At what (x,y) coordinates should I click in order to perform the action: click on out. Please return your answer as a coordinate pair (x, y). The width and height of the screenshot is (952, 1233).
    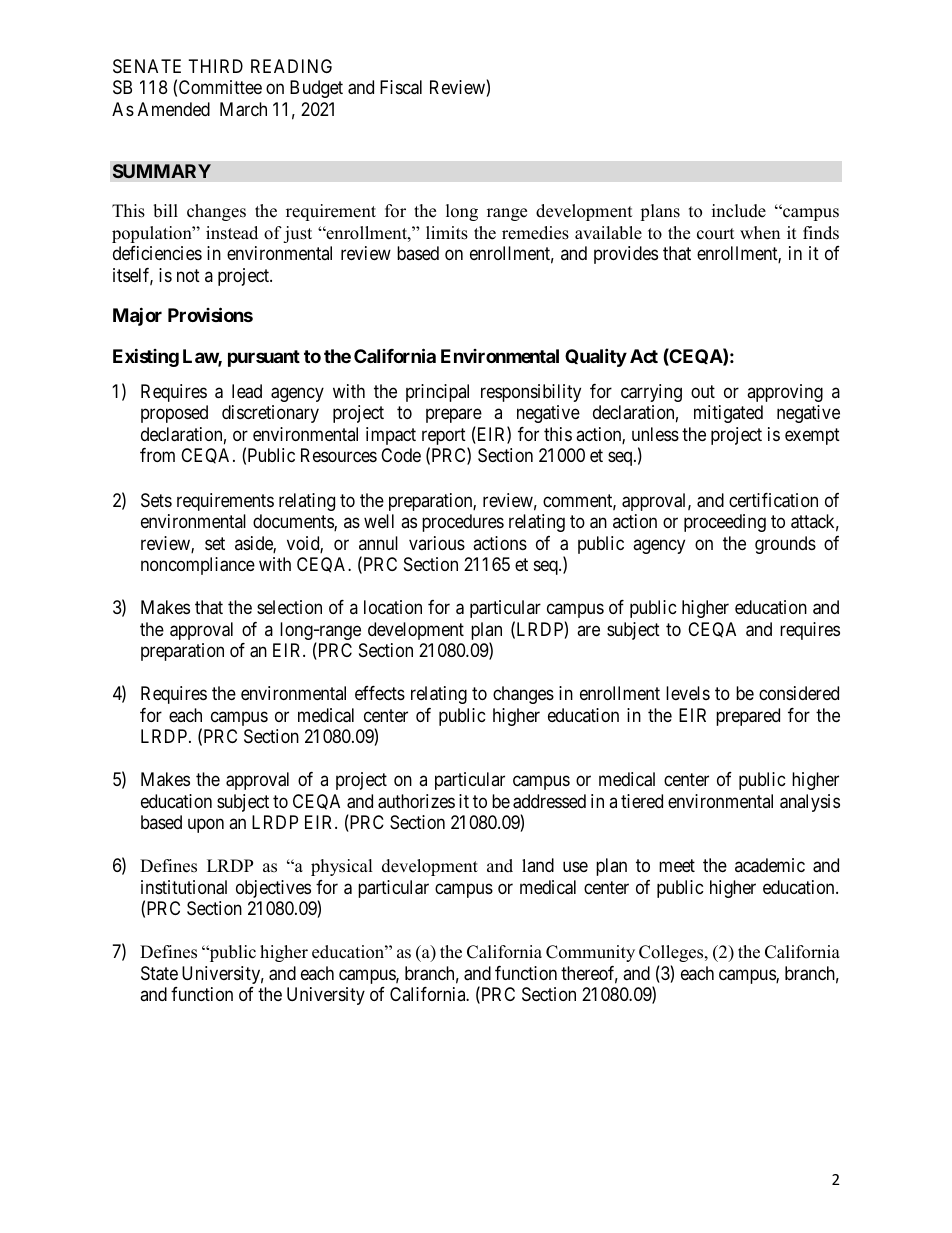
    Looking at the image, I should click on (703, 391).
